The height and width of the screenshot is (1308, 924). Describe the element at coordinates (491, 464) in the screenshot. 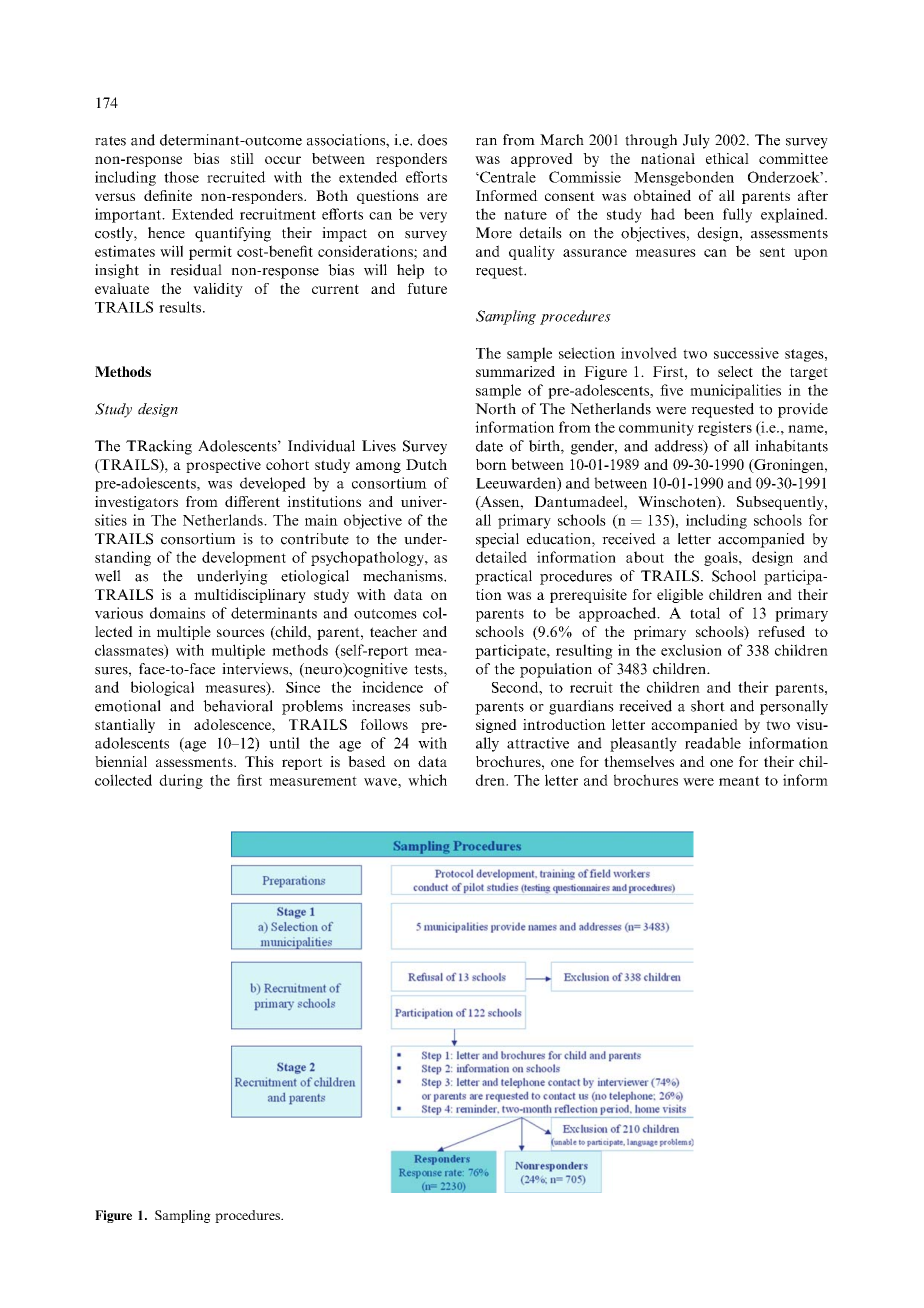

I see `born` at that location.
